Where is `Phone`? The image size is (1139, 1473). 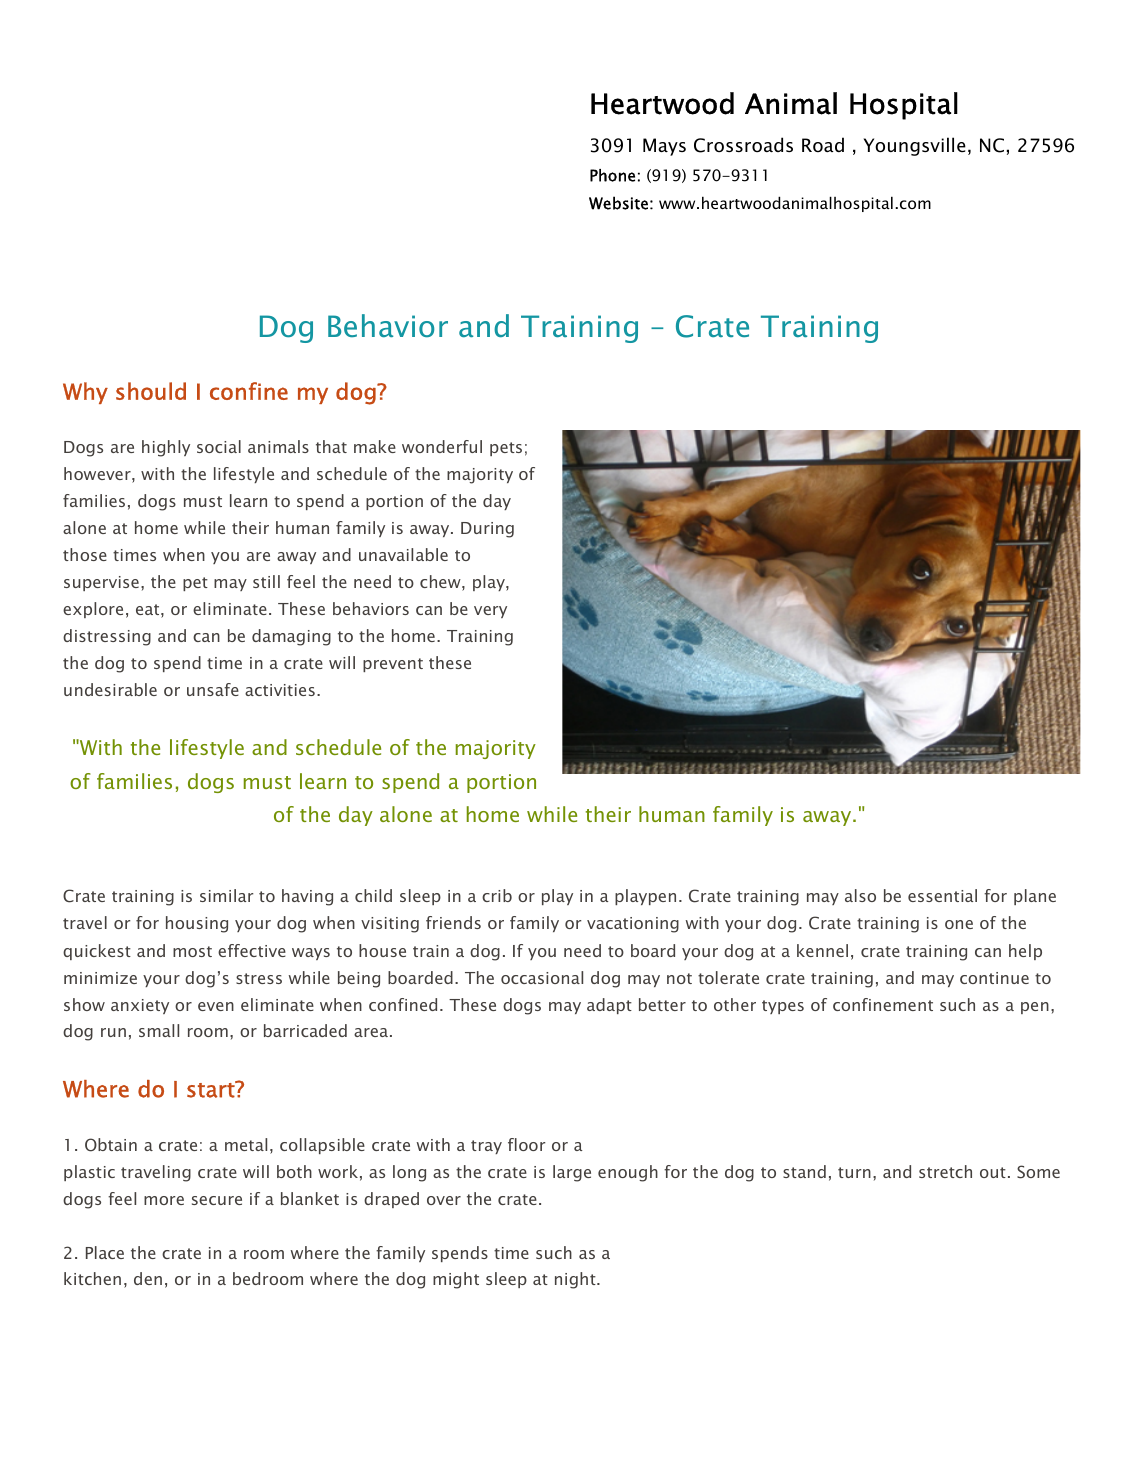 Phone is located at coordinates (612, 175).
